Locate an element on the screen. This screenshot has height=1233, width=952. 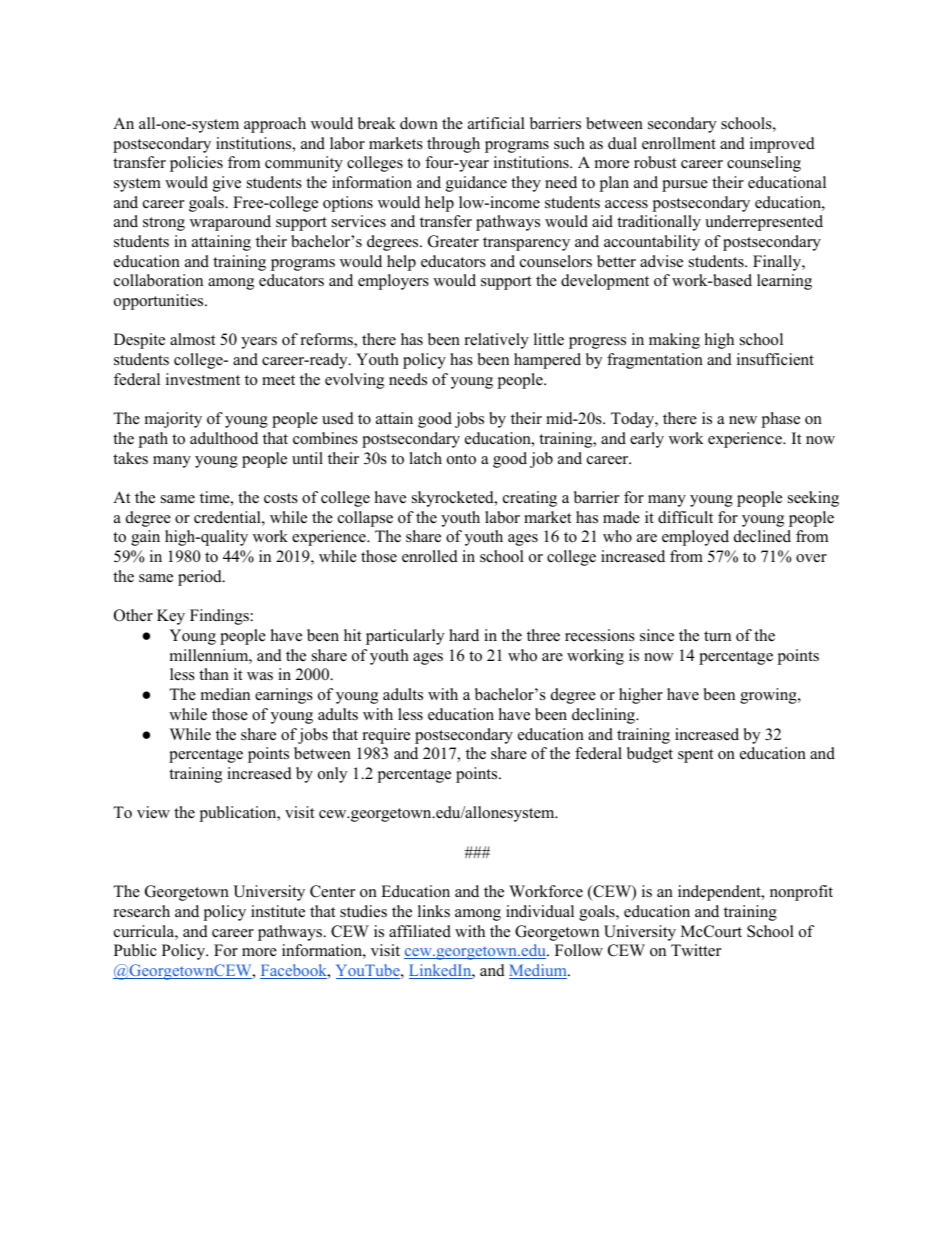
declined is located at coordinates (762, 536).
